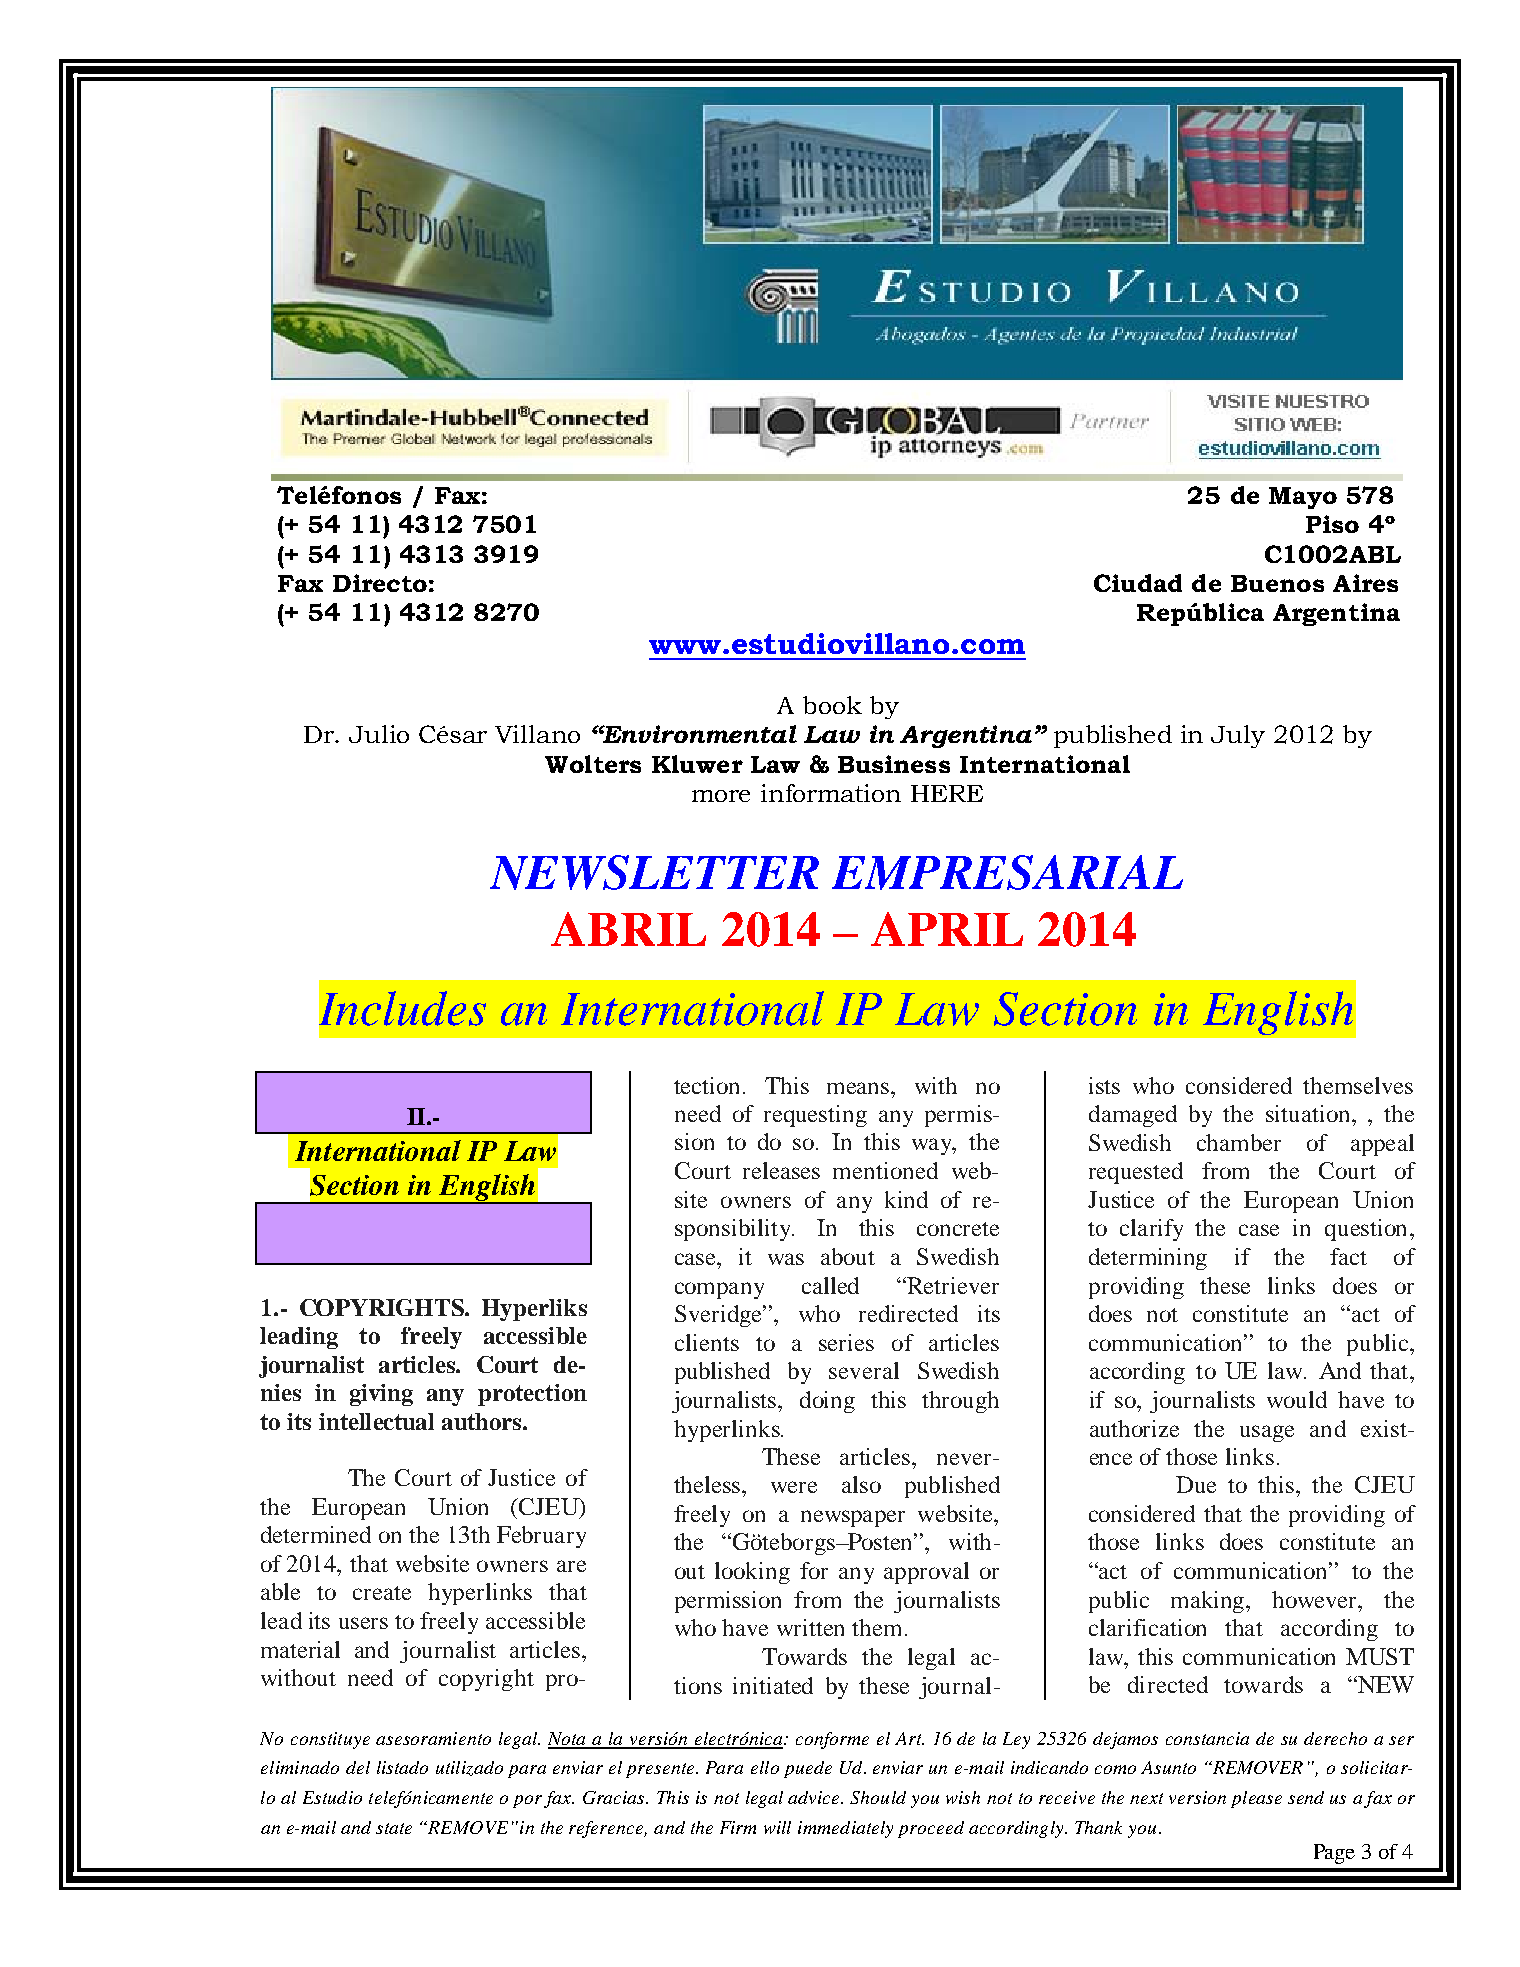  Describe the element at coordinates (381, 1395) in the screenshot. I see `giving` at that location.
